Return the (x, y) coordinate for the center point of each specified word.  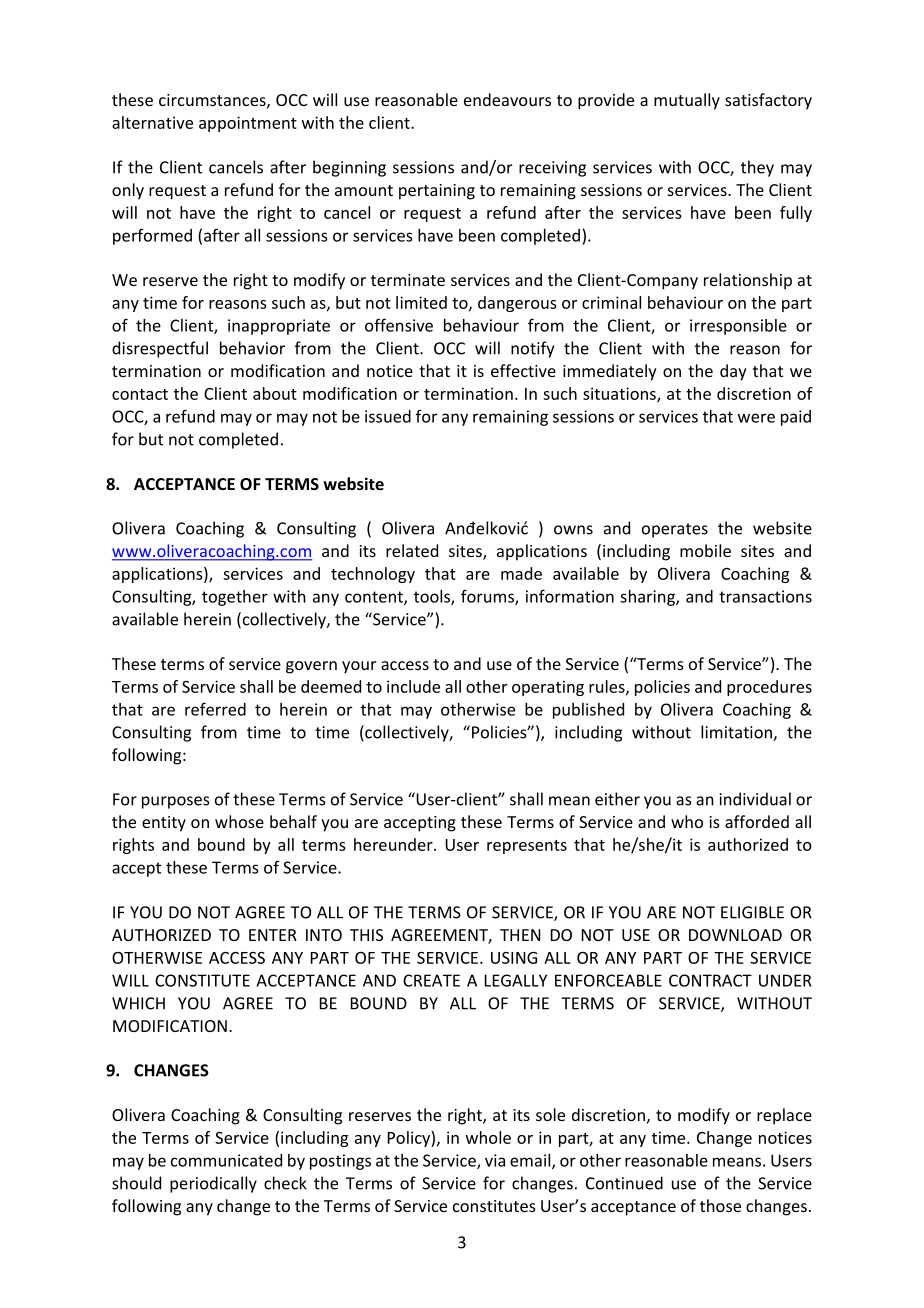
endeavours (507, 99)
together (235, 598)
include (413, 686)
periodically (213, 1184)
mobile (705, 550)
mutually (687, 101)
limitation (737, 733)
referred (215, 709)
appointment (248, 124)
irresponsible (738, 327)
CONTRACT (710, 980)
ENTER (273, 935)
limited (421, 302)
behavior (252, 348)
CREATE (431, 980)
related (412, 550)
